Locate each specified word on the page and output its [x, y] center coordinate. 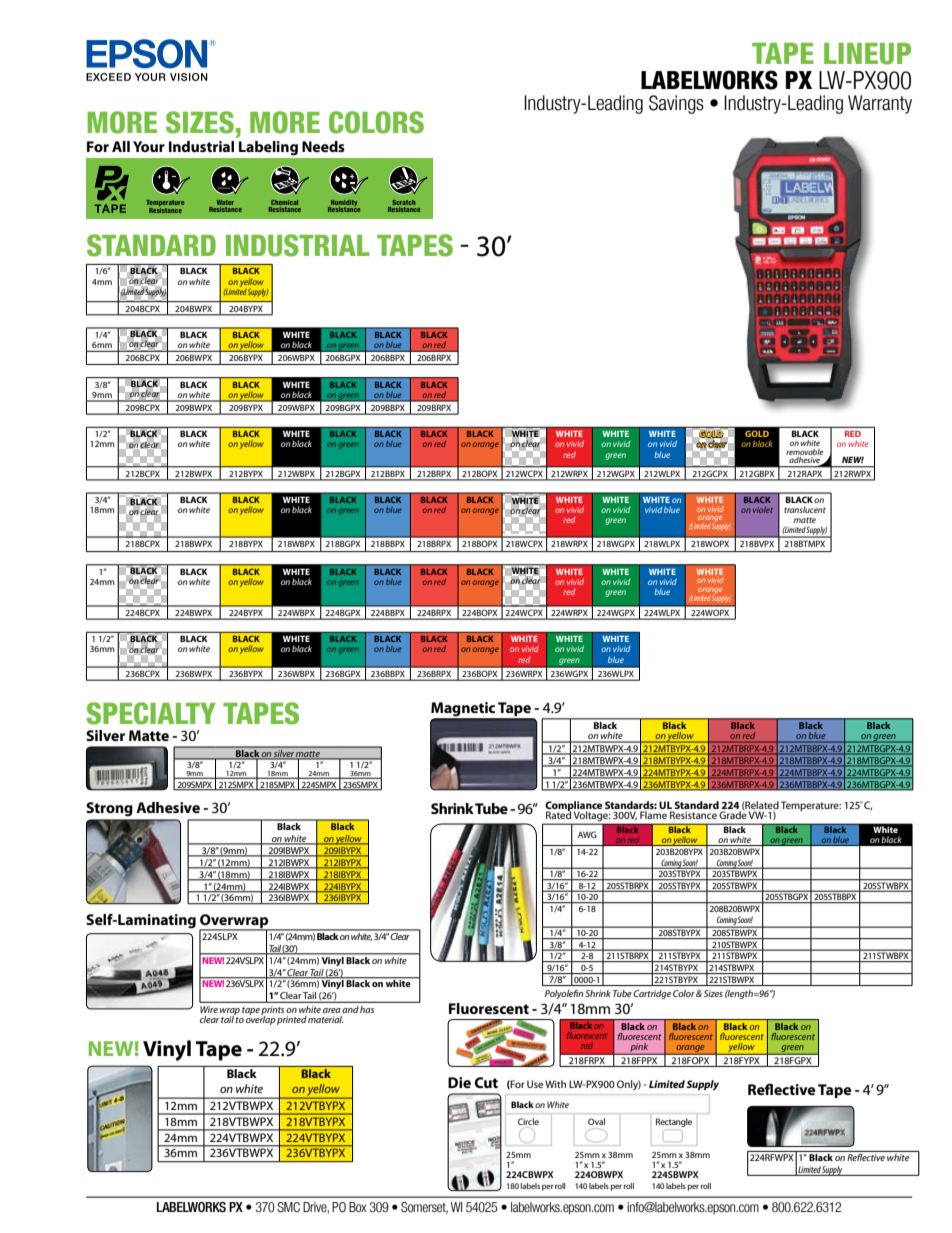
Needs [323, 146]
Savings [676, 104]
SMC [288, 1207]
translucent [805, 509]
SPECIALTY [151, 713]
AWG [587, 834]
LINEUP [867, 54]
